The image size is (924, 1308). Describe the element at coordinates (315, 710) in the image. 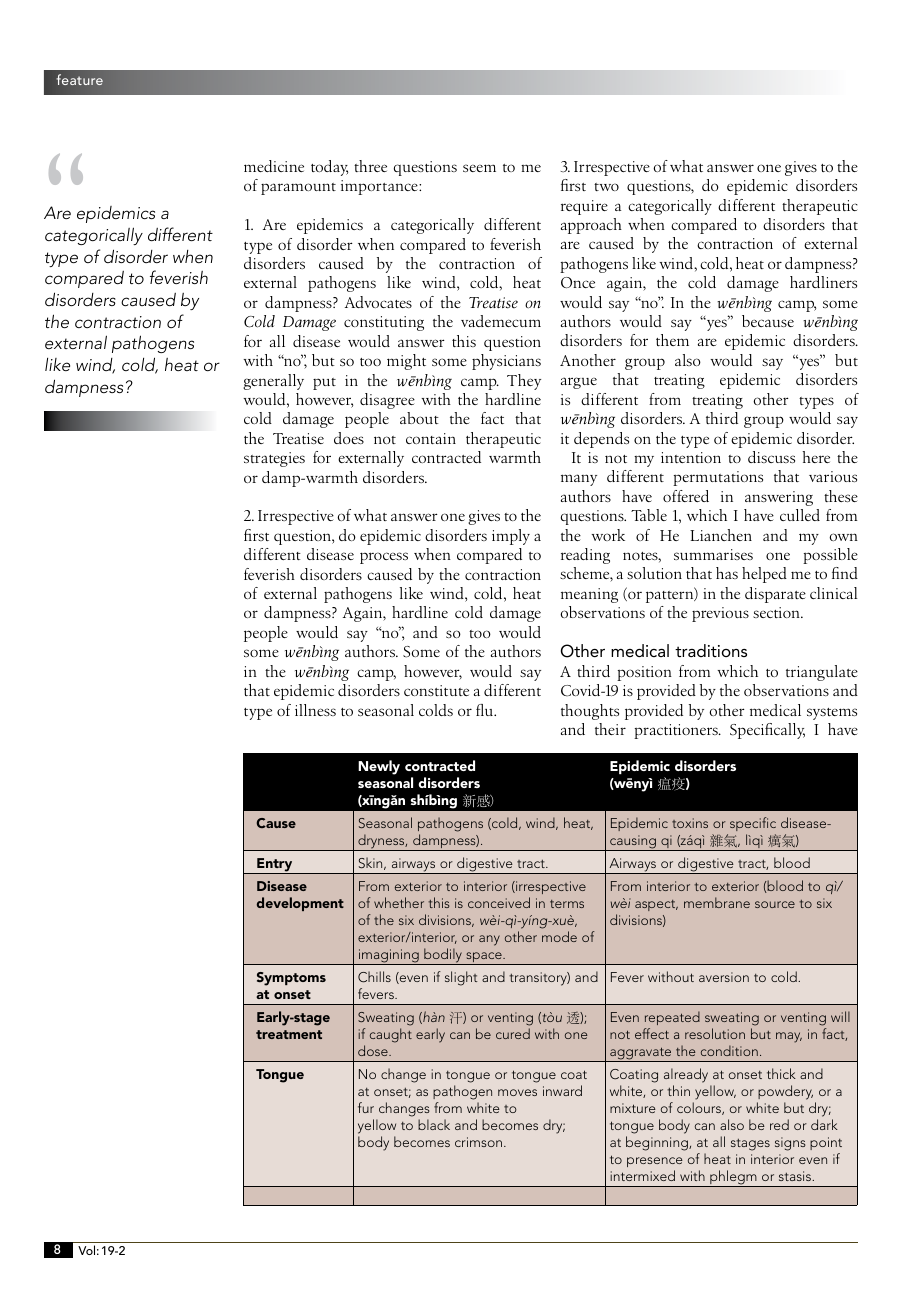

I see `illness` at that location.
